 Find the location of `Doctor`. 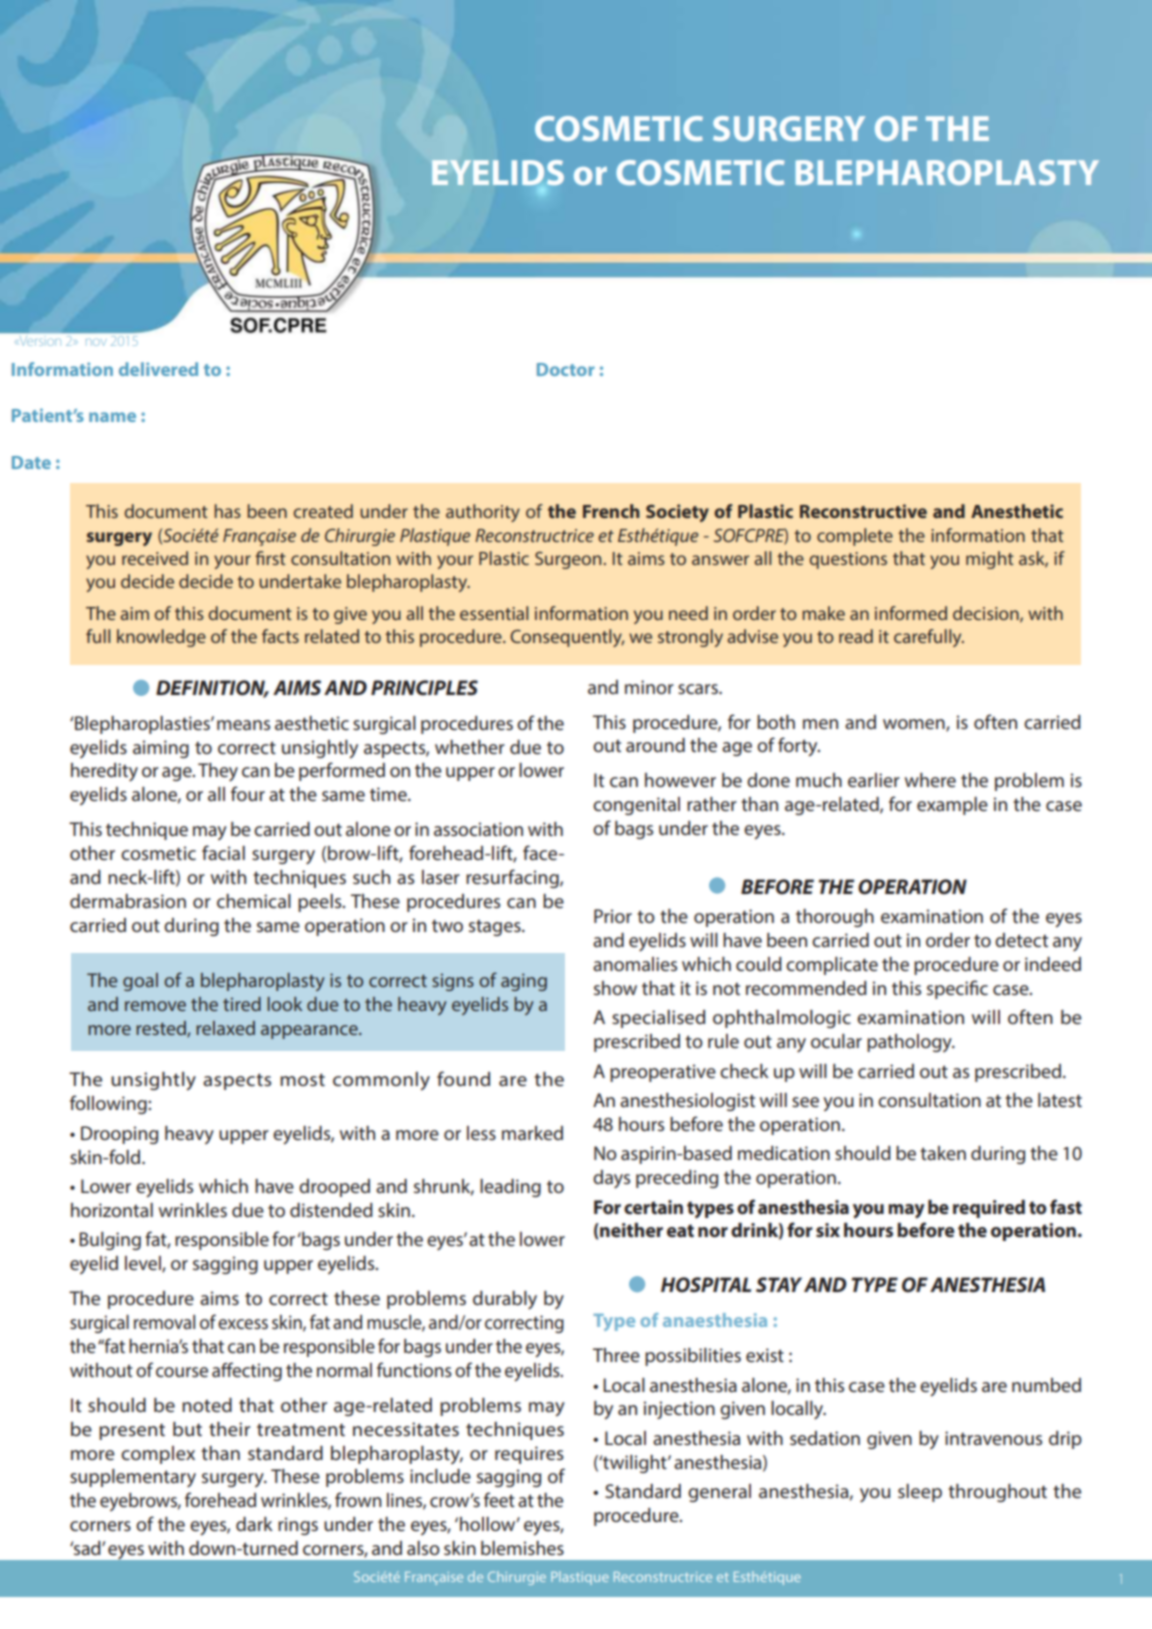

Doctor is located at coordinates (566, 369).
